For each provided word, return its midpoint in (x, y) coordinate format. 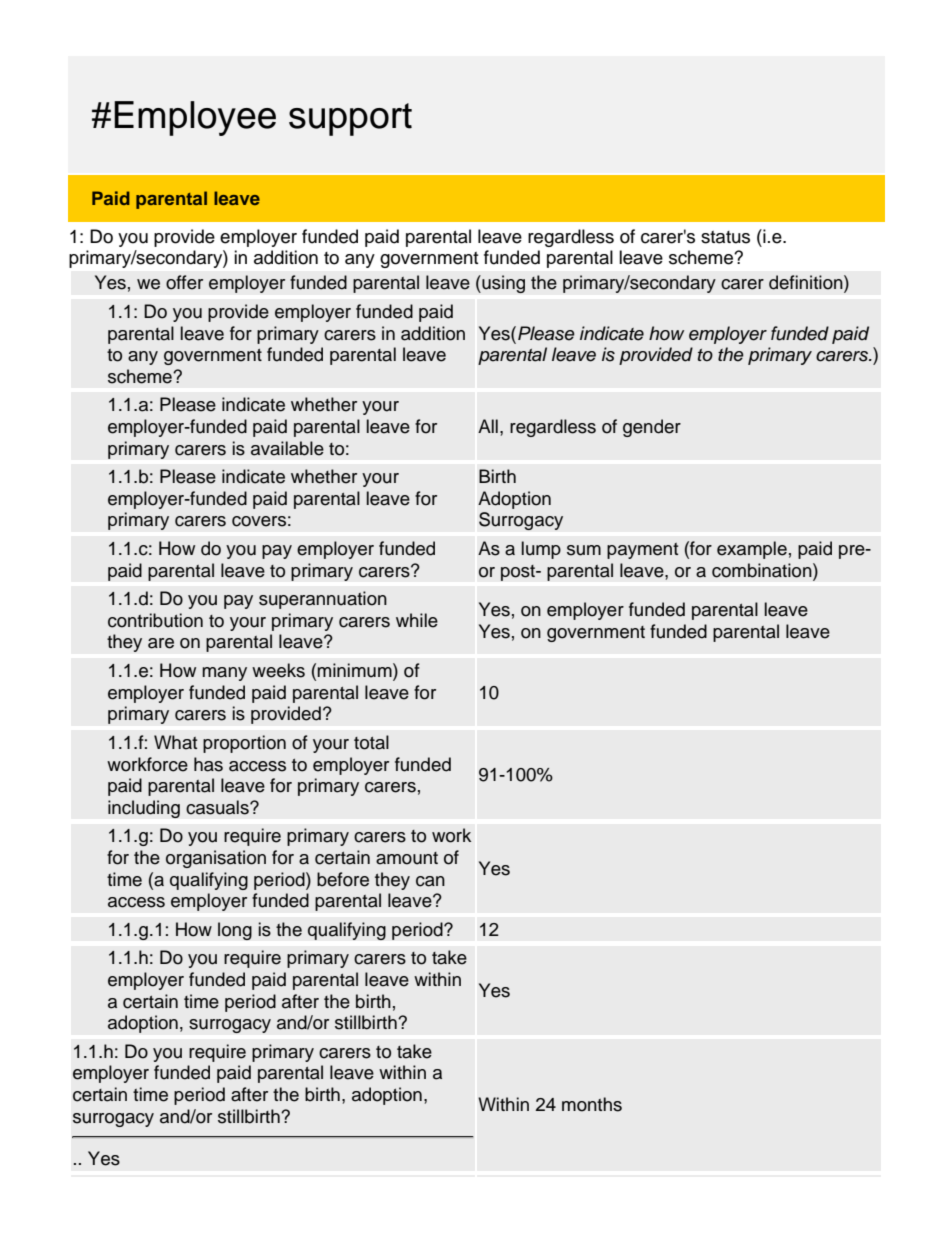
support (350, 119)
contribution (155, 620)
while (417, 620)
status (725, 237)
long (235, 931)
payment (642, 551)
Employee (195, 118)
